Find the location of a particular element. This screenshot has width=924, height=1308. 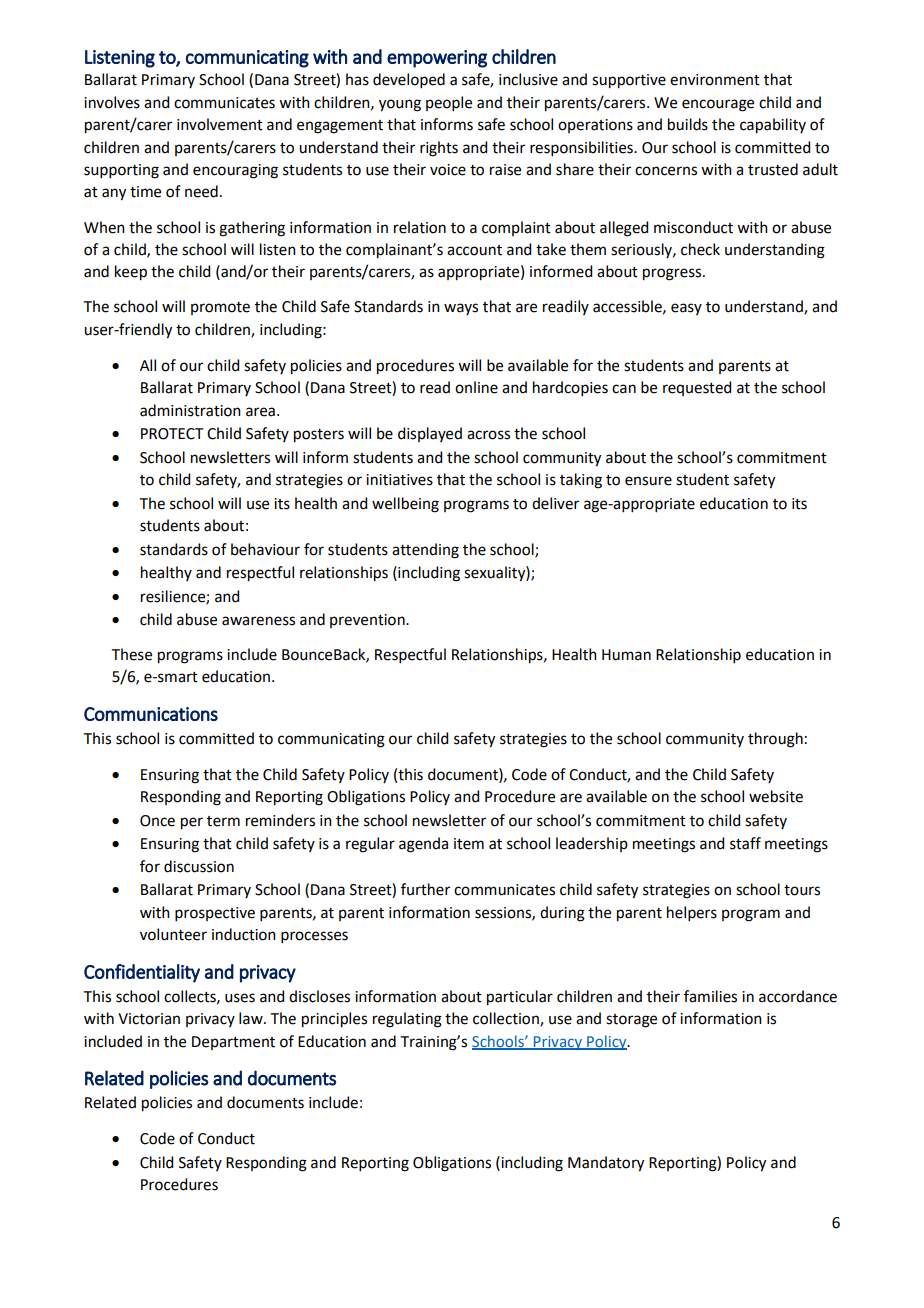

Department is located at coordinates (233, 1043).
